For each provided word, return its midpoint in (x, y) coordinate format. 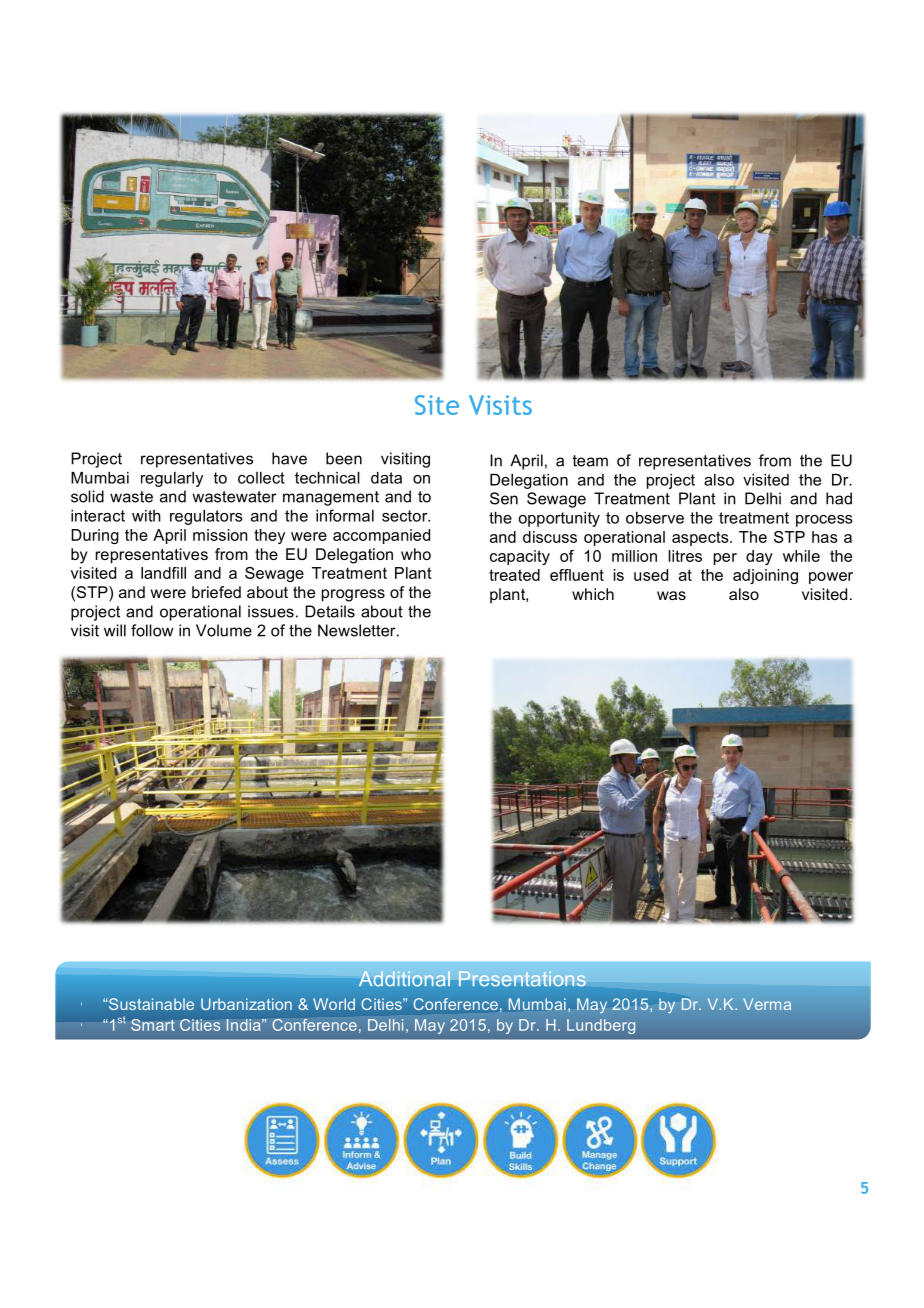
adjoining (765, 576)
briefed (216, 592)
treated (514, 575)
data (386, 478)
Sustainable (150, 1004)
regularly (172, 479)
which (593, 594)
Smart (153, 1025)
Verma (767, 1004)
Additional (404, 978)
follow (152, 630)
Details (330, 611)
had (839, 498)
